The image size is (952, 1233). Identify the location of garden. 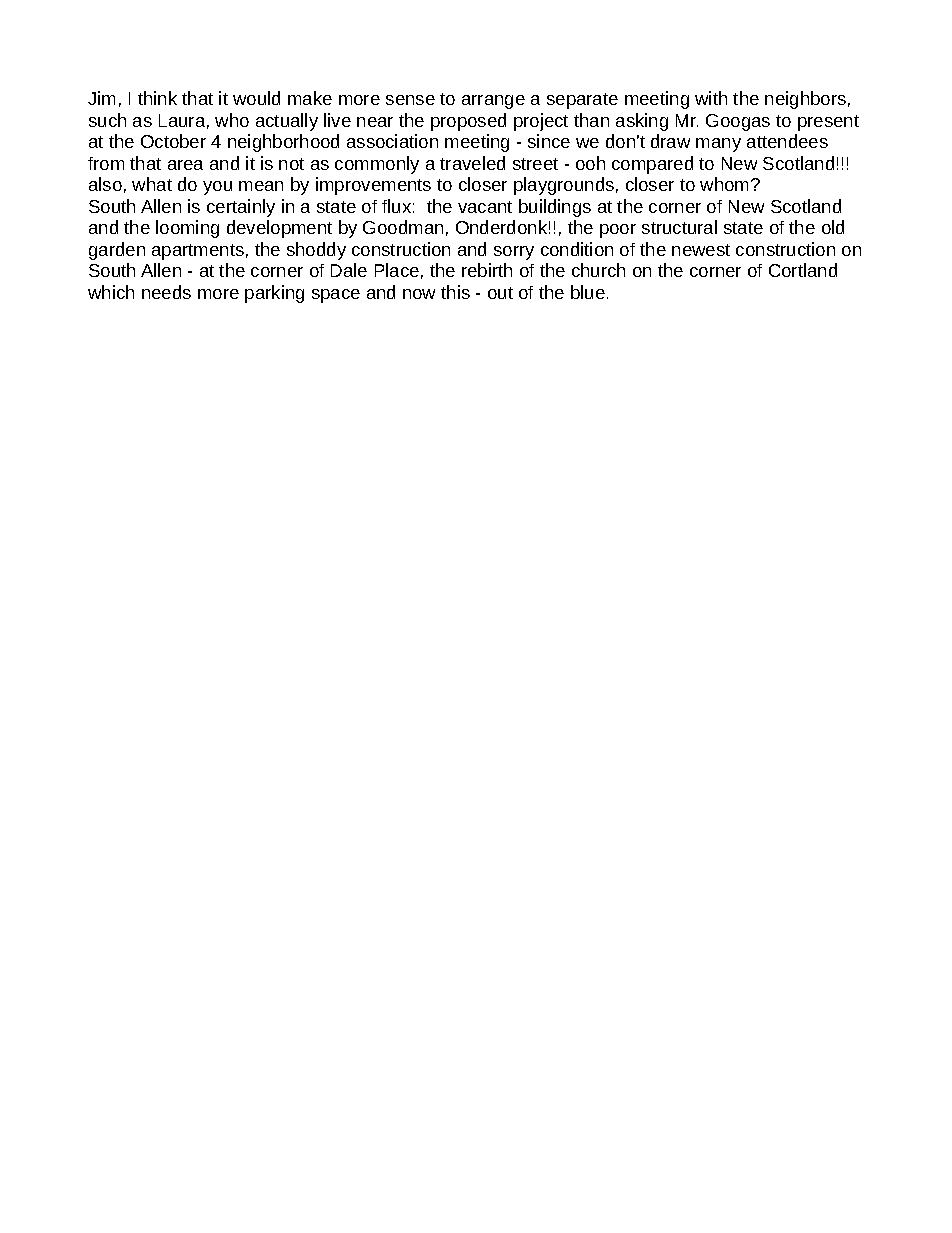
(117, 251).
